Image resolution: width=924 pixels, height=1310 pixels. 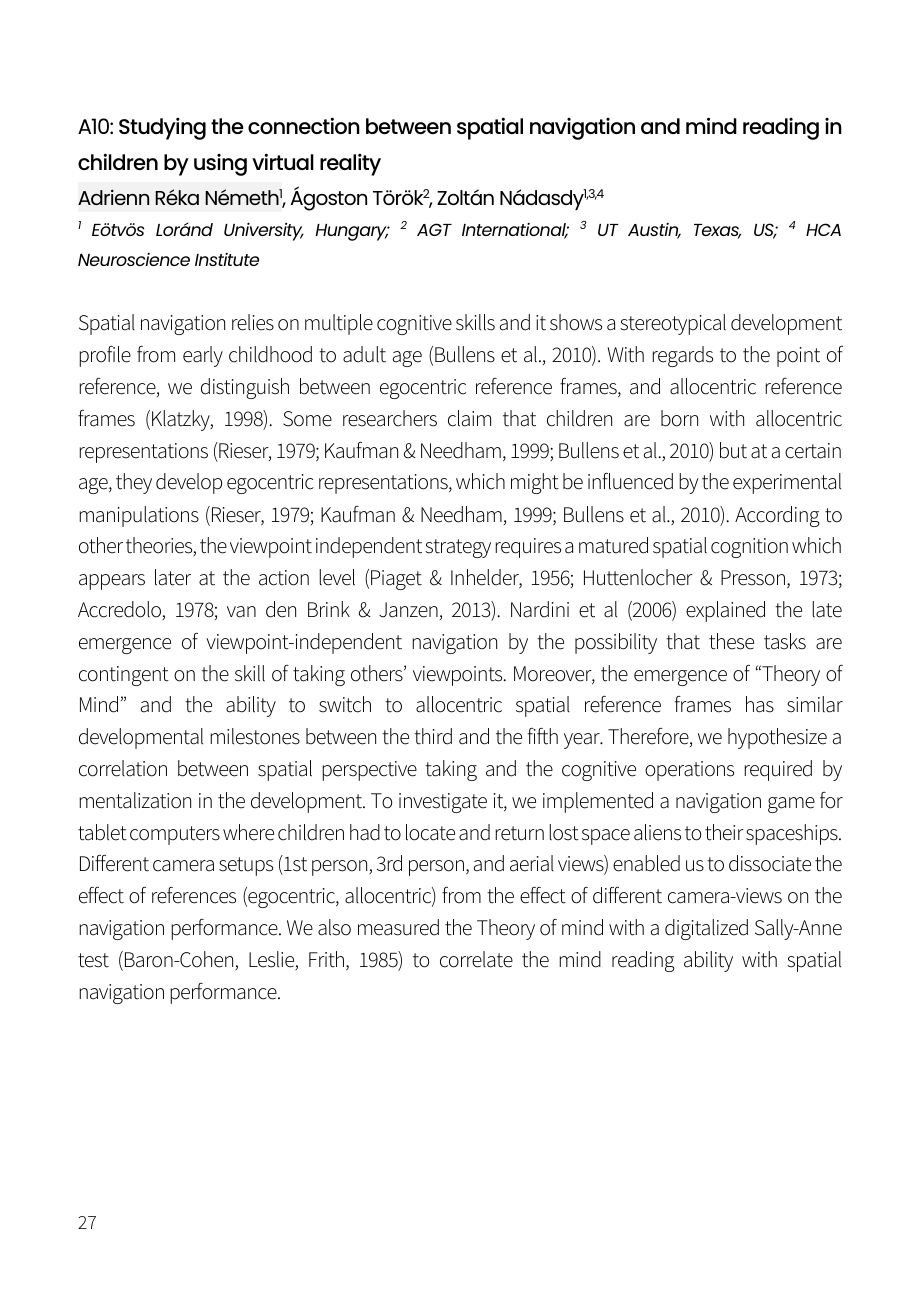 What do you see at coordinates (433, 736) in the screenshot?
I see `third` at bounding box center [433, 736].
